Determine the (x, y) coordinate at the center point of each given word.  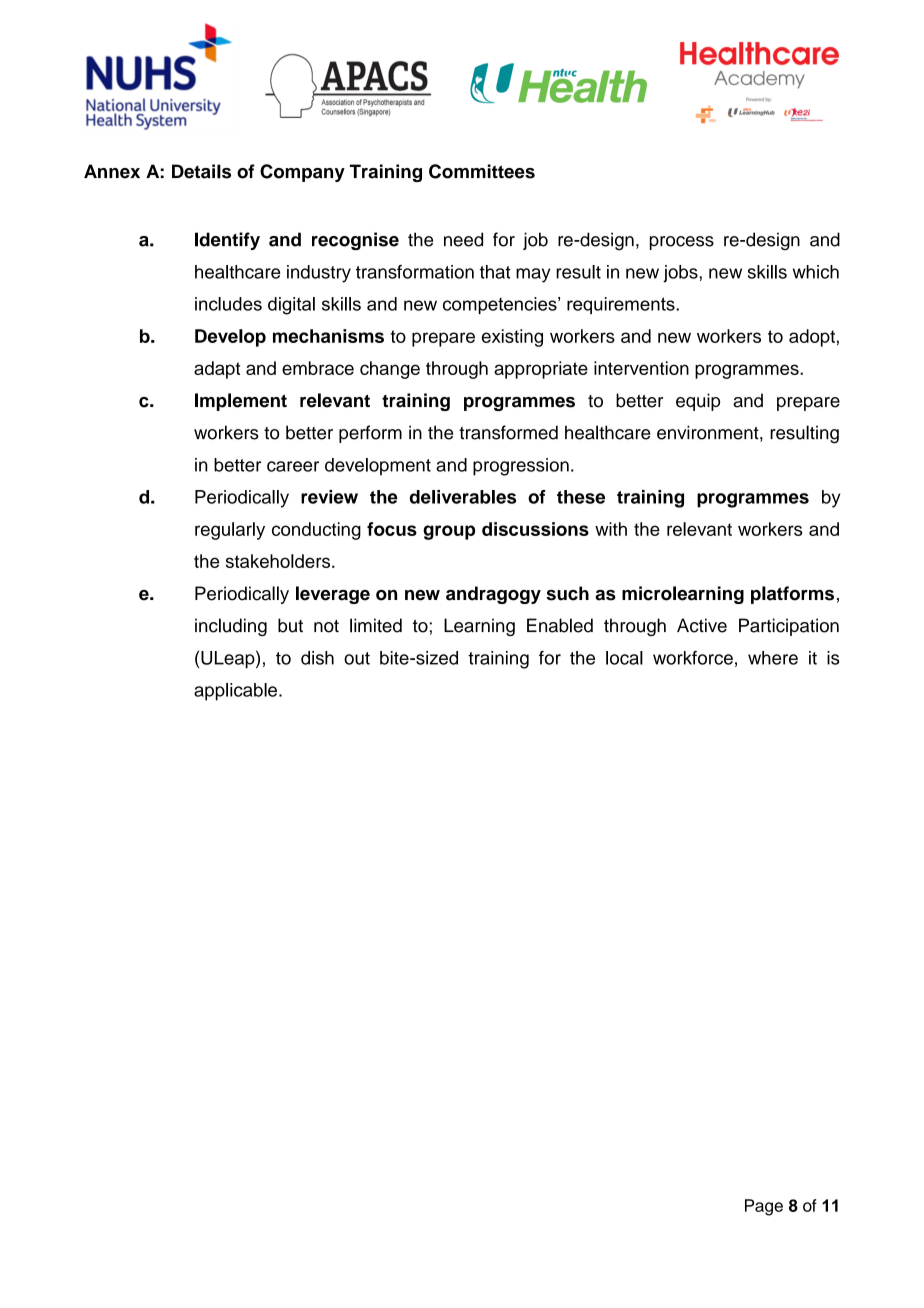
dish (317, 658)
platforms (792, 595)
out (357, 658)
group (449, 532)
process (682, 243)
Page (764, 1207)
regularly (230, 531)
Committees (482, 171)
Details (201, 171)
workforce (693, 658)
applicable (235, 692)
